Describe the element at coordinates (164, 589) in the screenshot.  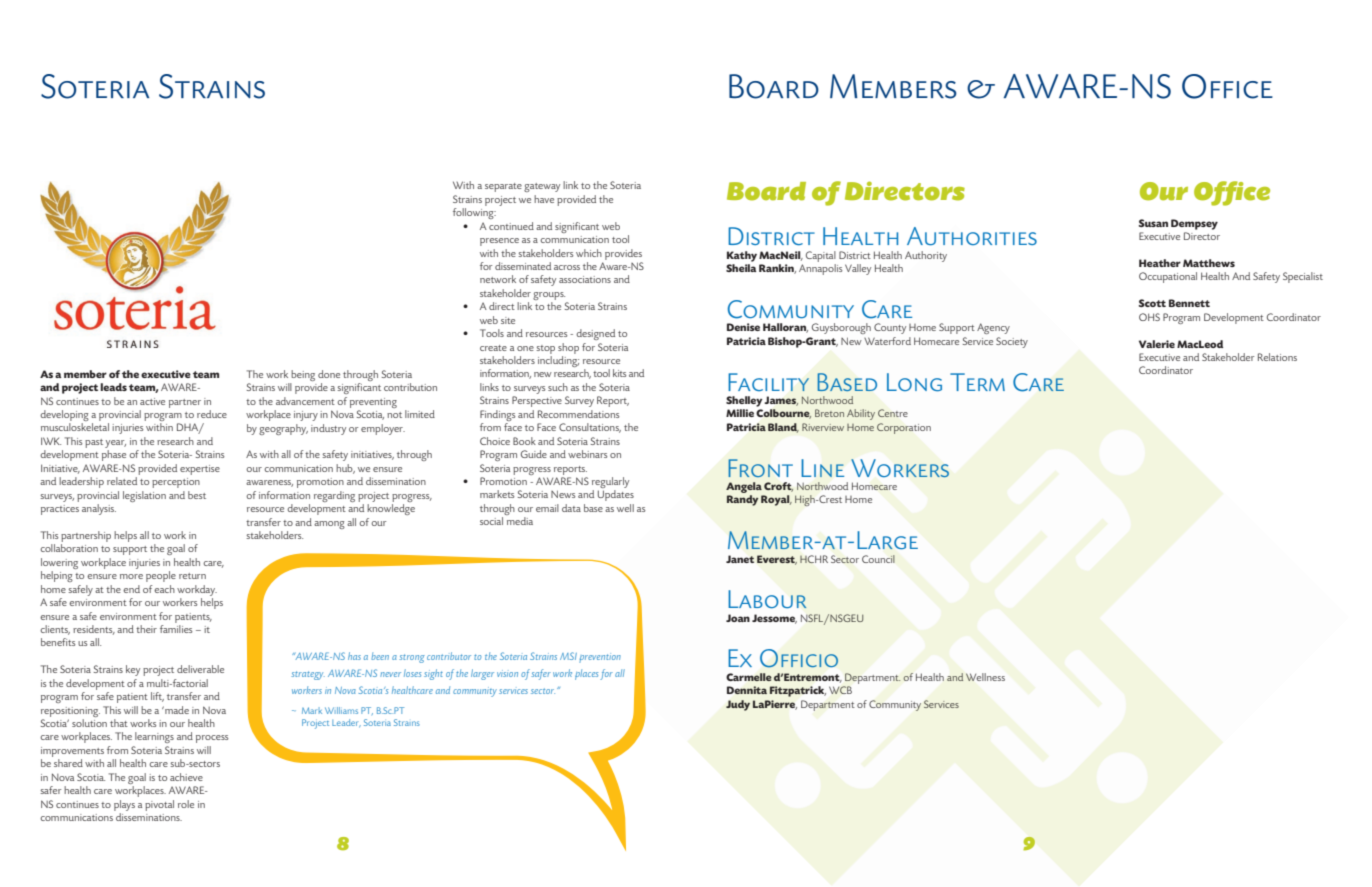
I see `each` at that location.
